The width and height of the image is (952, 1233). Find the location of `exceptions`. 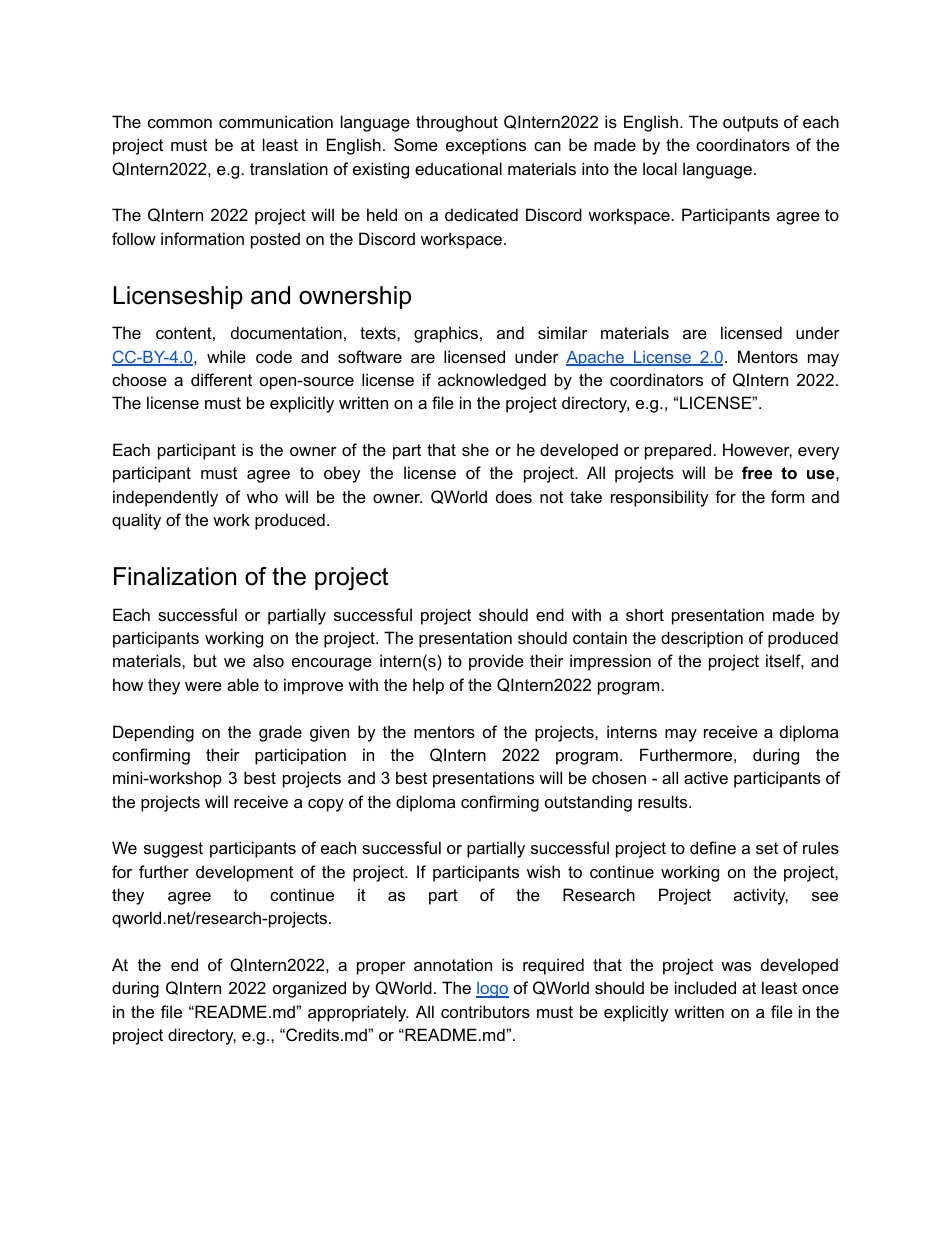

exceptions is located at coordinates (486, 146).
